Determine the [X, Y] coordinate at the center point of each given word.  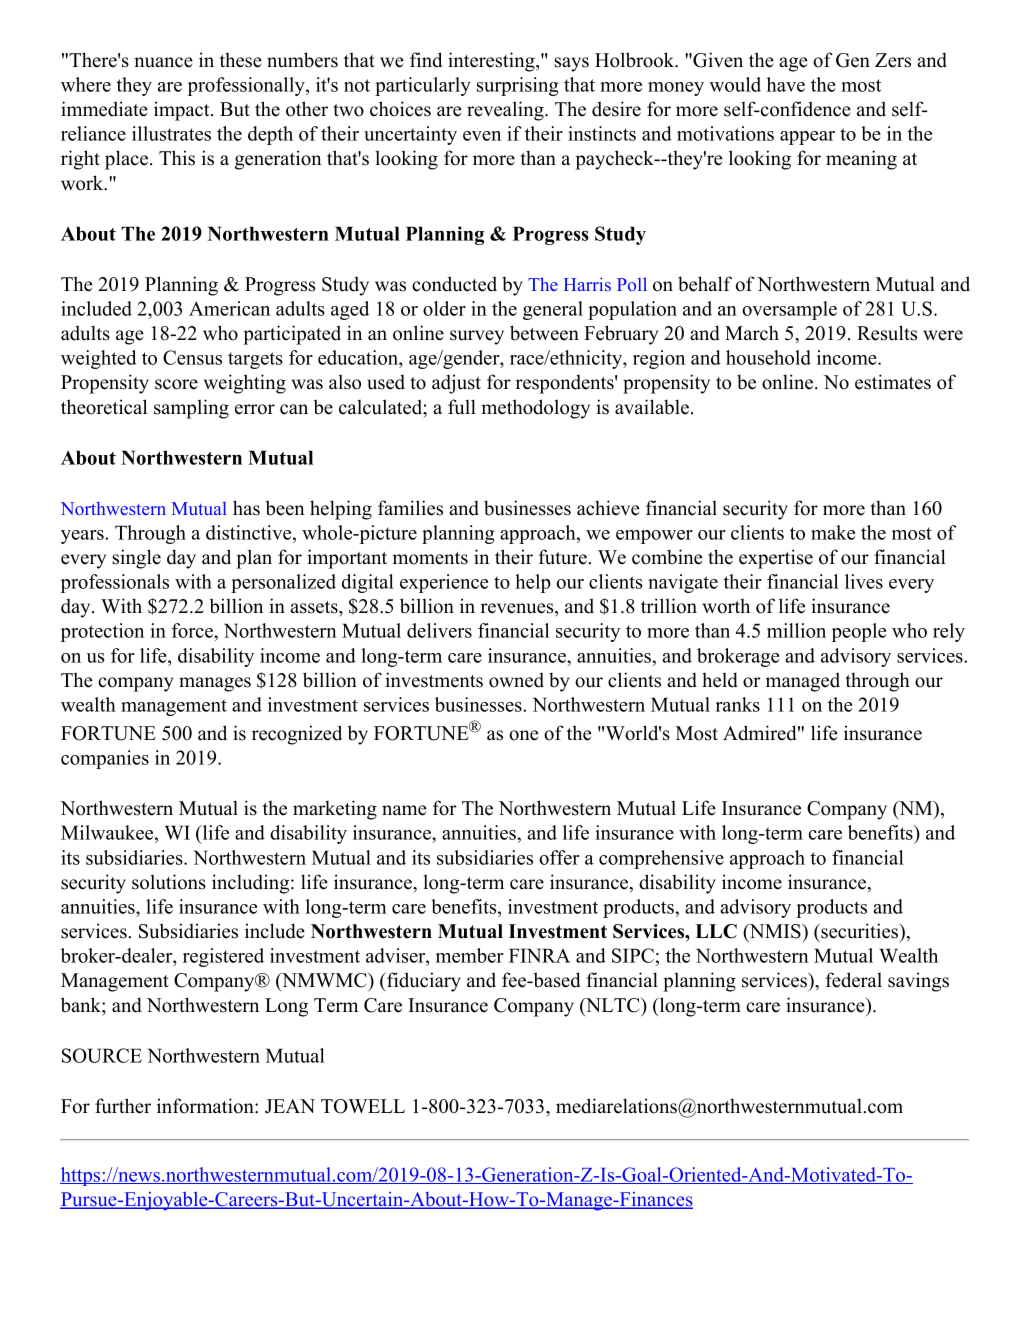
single [136, 559]
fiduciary [423, 982]
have [786, 84]
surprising [518, 86]
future [563, 557]
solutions [169, 882]
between [544, 333]
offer [559, 857]
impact [183, 111]
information [206, 1106]
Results [887, 333]
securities [860, 931]
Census [192, 357]
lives [864, 581]
